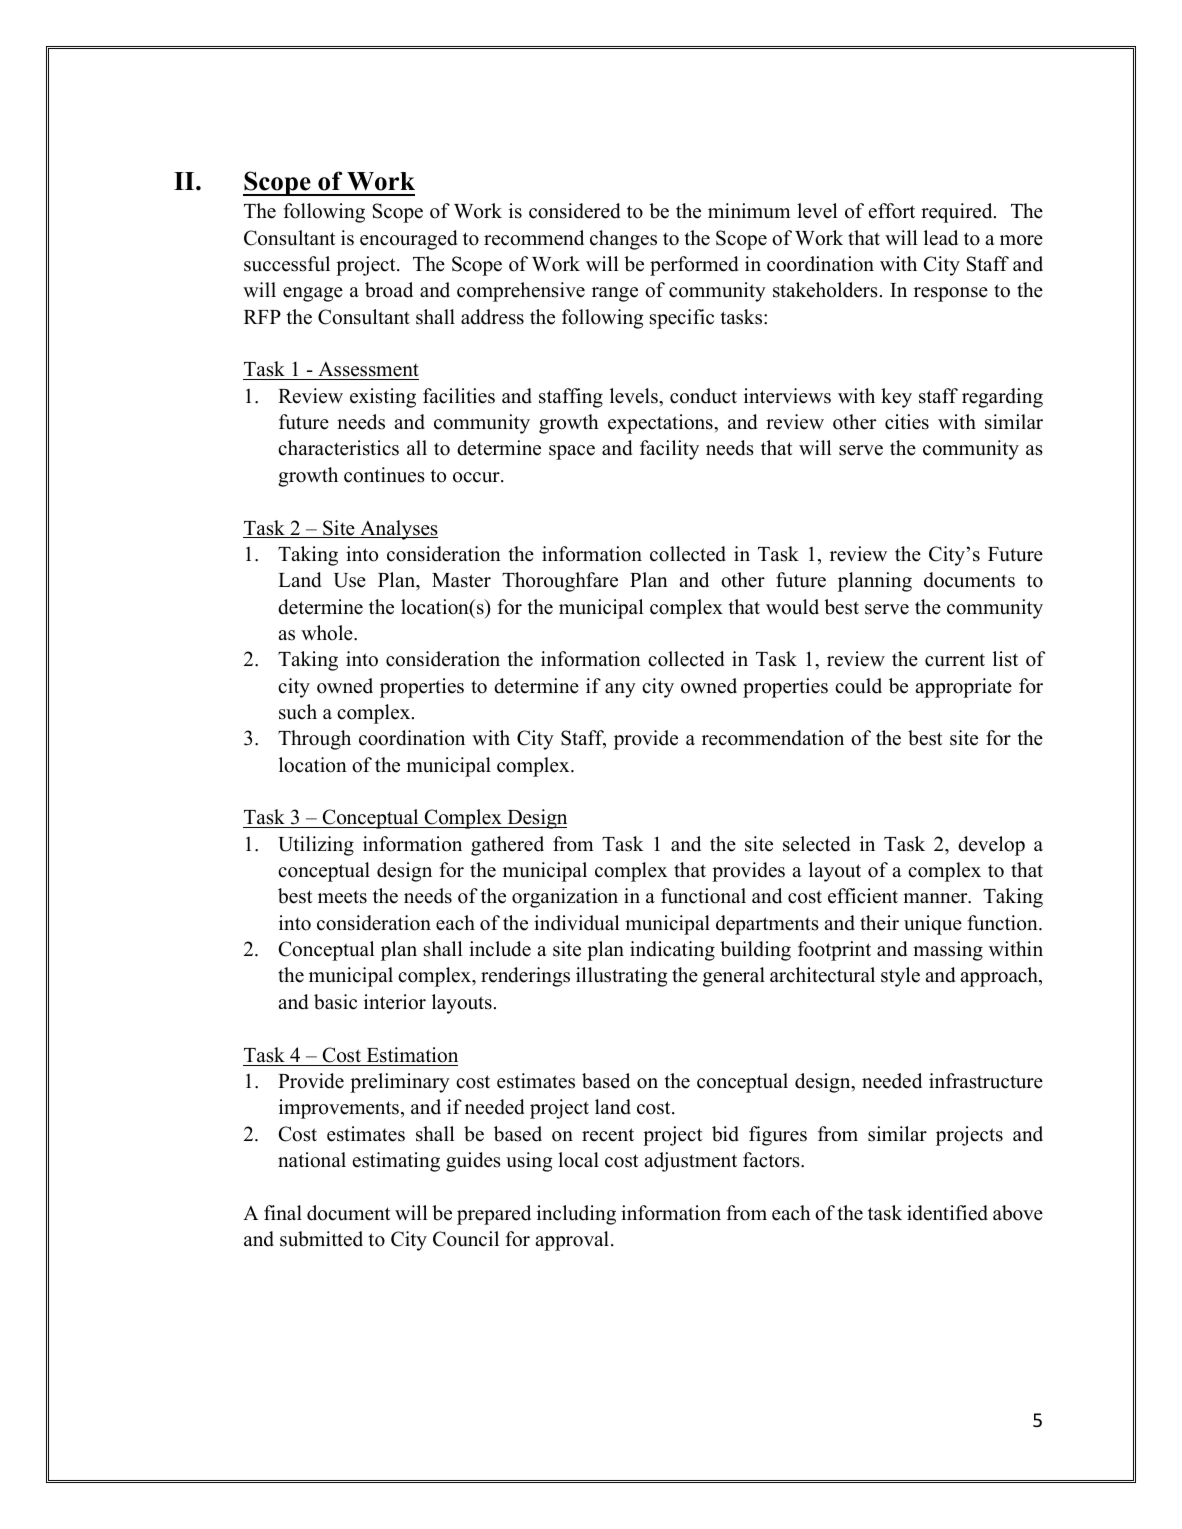 This document has width=1182, height=1529. What do you see at coordinates (576, 1215) in the document?
I see `including` at bounding box center [576, 1215].
